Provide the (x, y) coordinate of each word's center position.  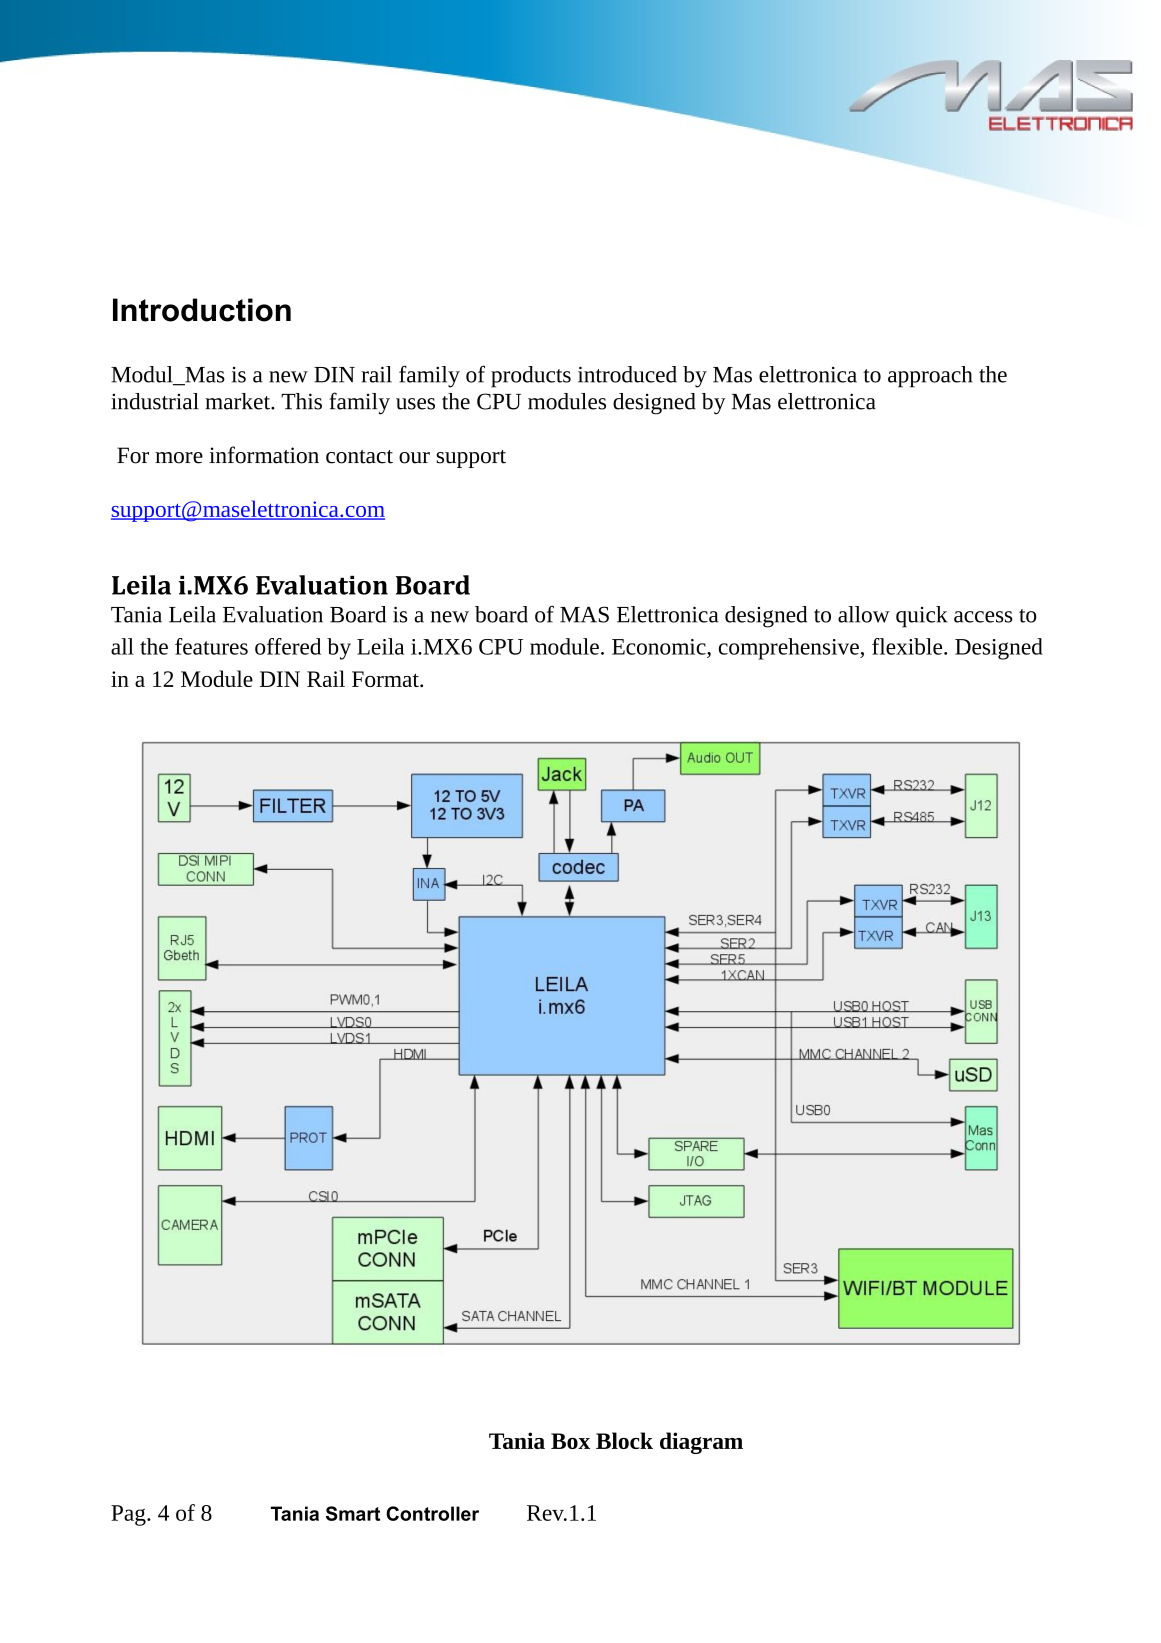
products (531, 377)
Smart (353, 1513)
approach (930, 377)
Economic (660, 647)
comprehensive (790, 649)
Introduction (202, 310)
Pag (129, 1515)
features (211, 646)
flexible (908, 646)
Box (570, 1441)
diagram (701, 1443)
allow (864, 614)
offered (288, 646)
